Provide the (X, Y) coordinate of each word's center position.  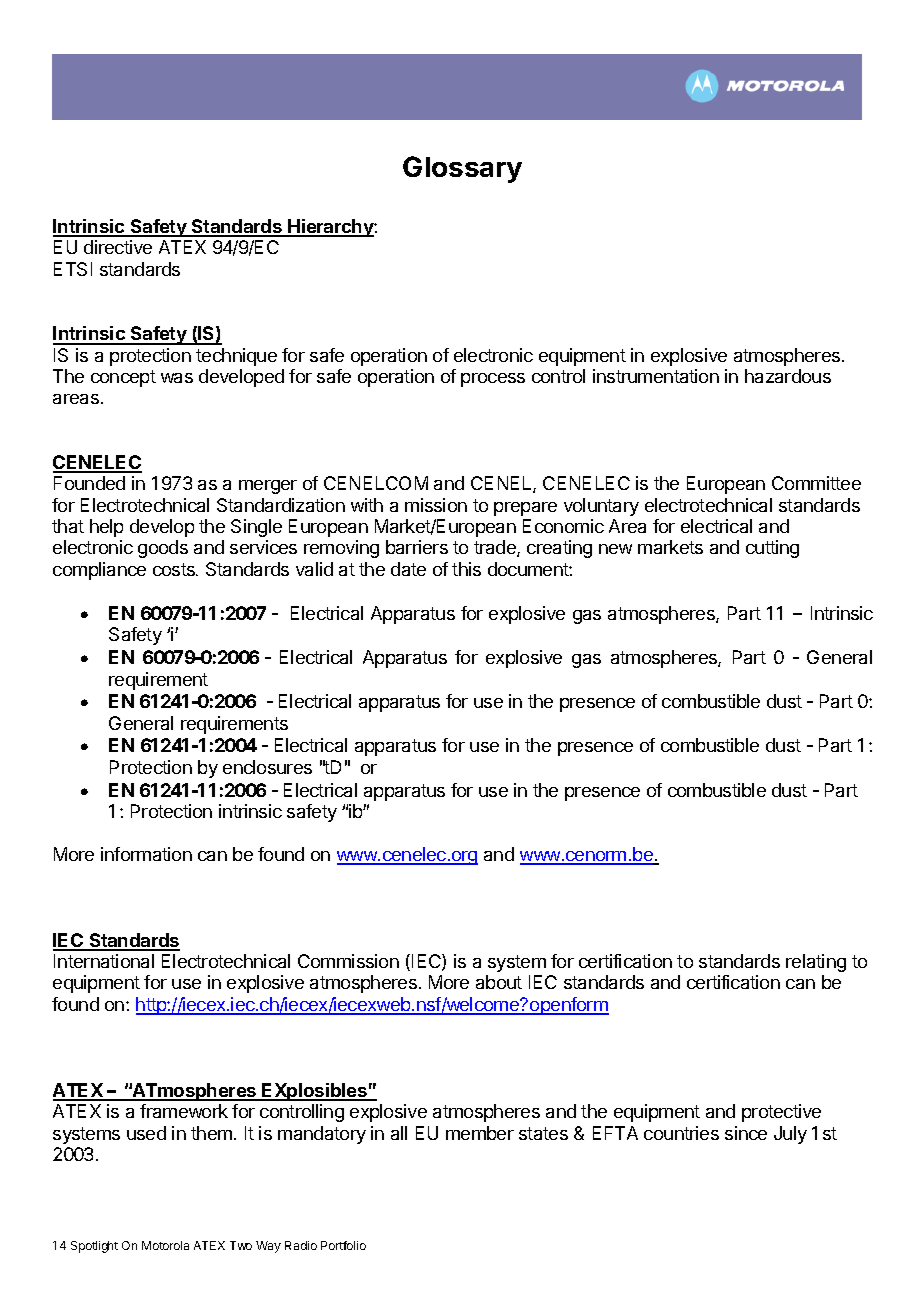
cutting (772, 549)
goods (163, 549)
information (146, 854)
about (499, 982)
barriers (417, 547)
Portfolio (343, 1245)
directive (118, 247)
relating (816, 963)
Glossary (462, 169)
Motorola (165, 1245)
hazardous (788, 376)
